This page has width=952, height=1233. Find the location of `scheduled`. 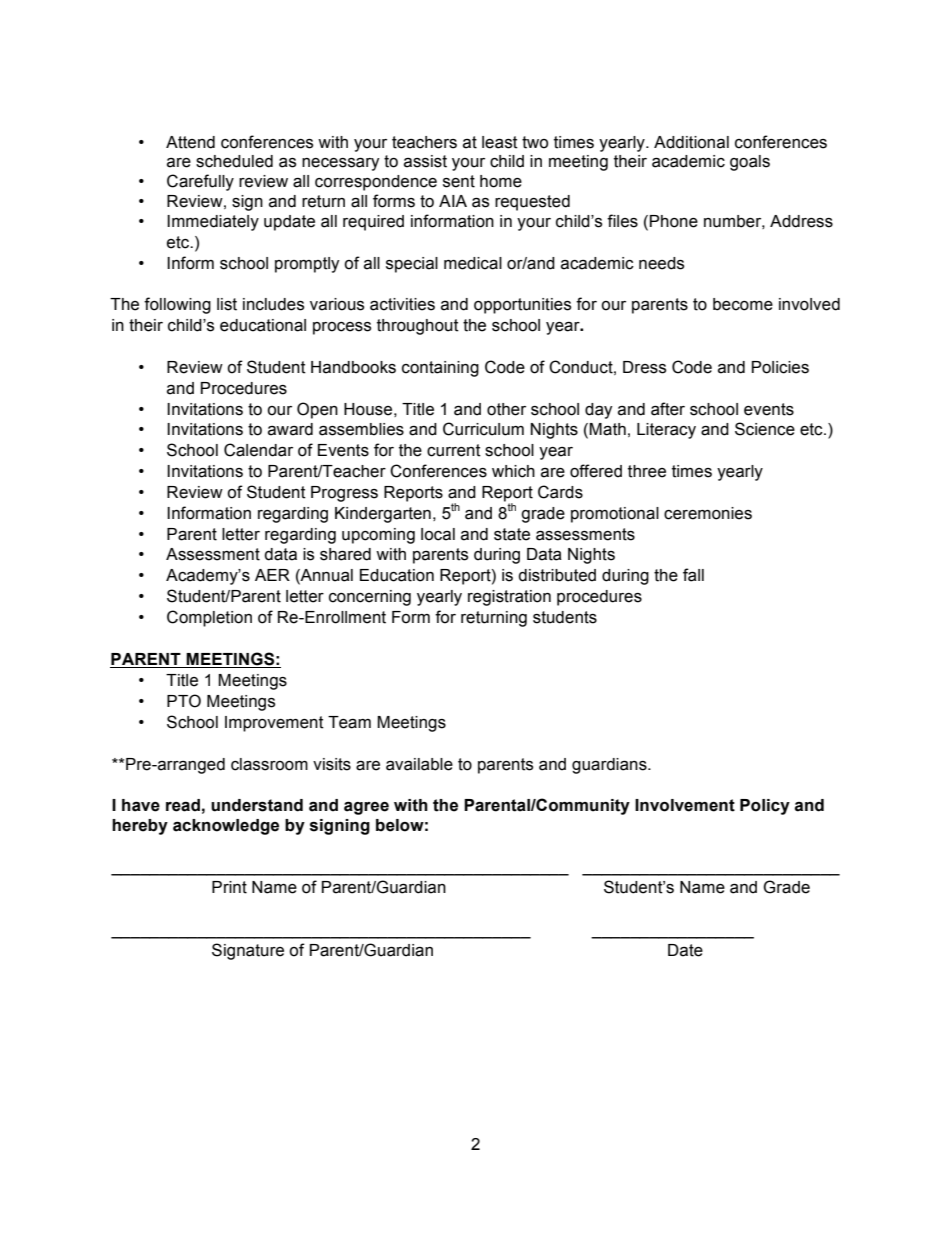

scheduled is located at coordinates (234, 161).
